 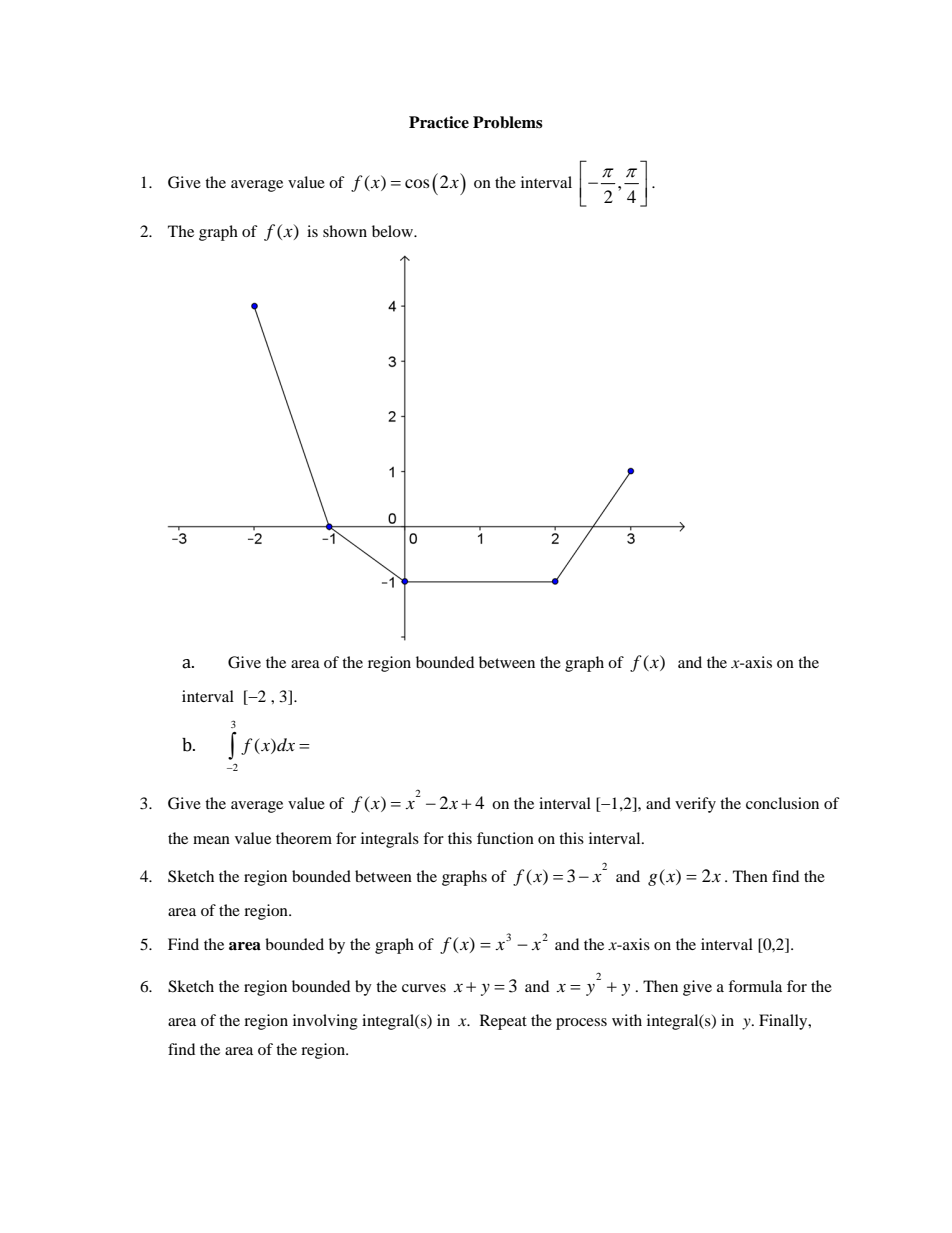 What do you see at coordinates (508, 122) in the image?
I see `Problems` at bounding box center [508, 122].
